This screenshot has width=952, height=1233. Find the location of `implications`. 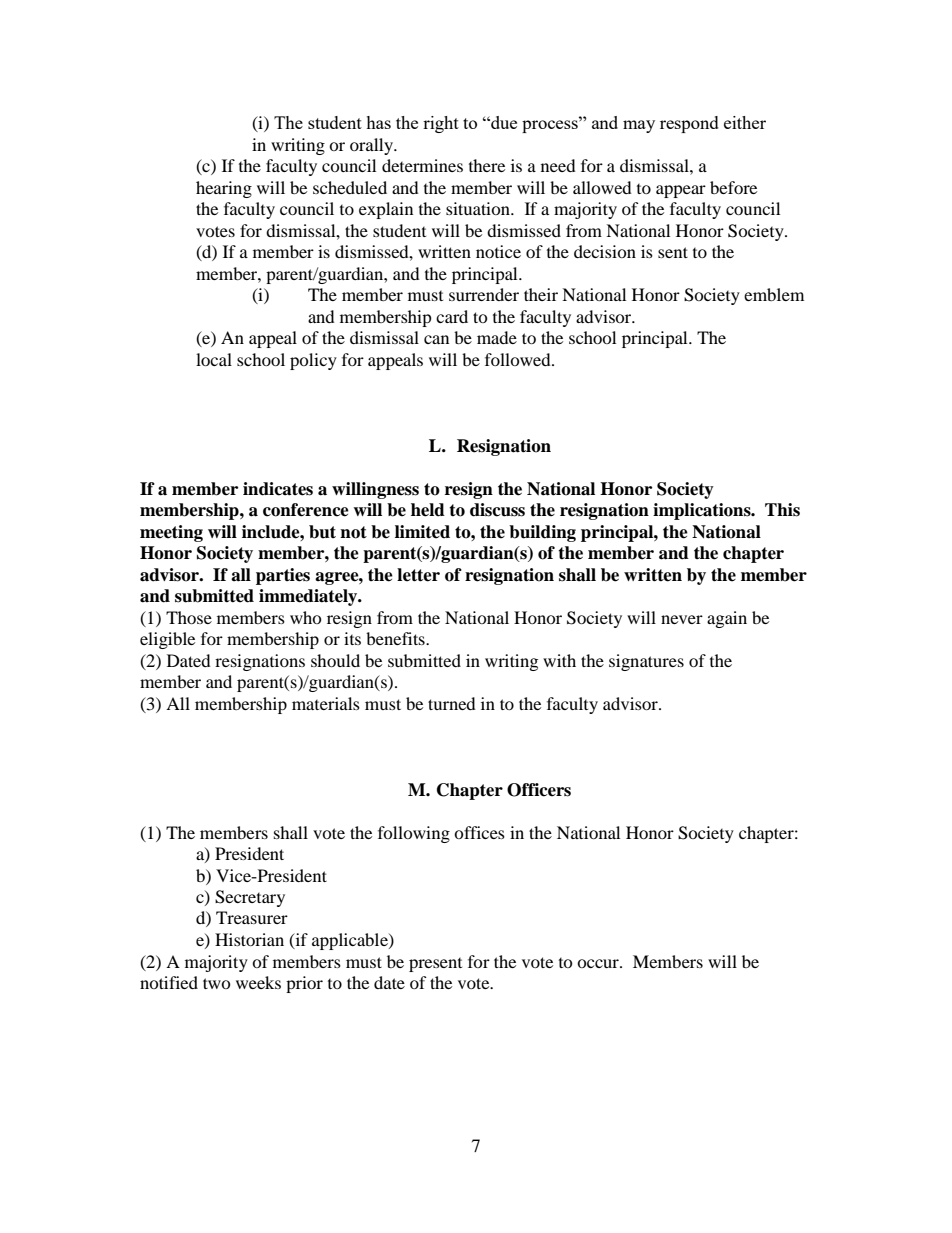

implications is located at coordinates (703, 511).
